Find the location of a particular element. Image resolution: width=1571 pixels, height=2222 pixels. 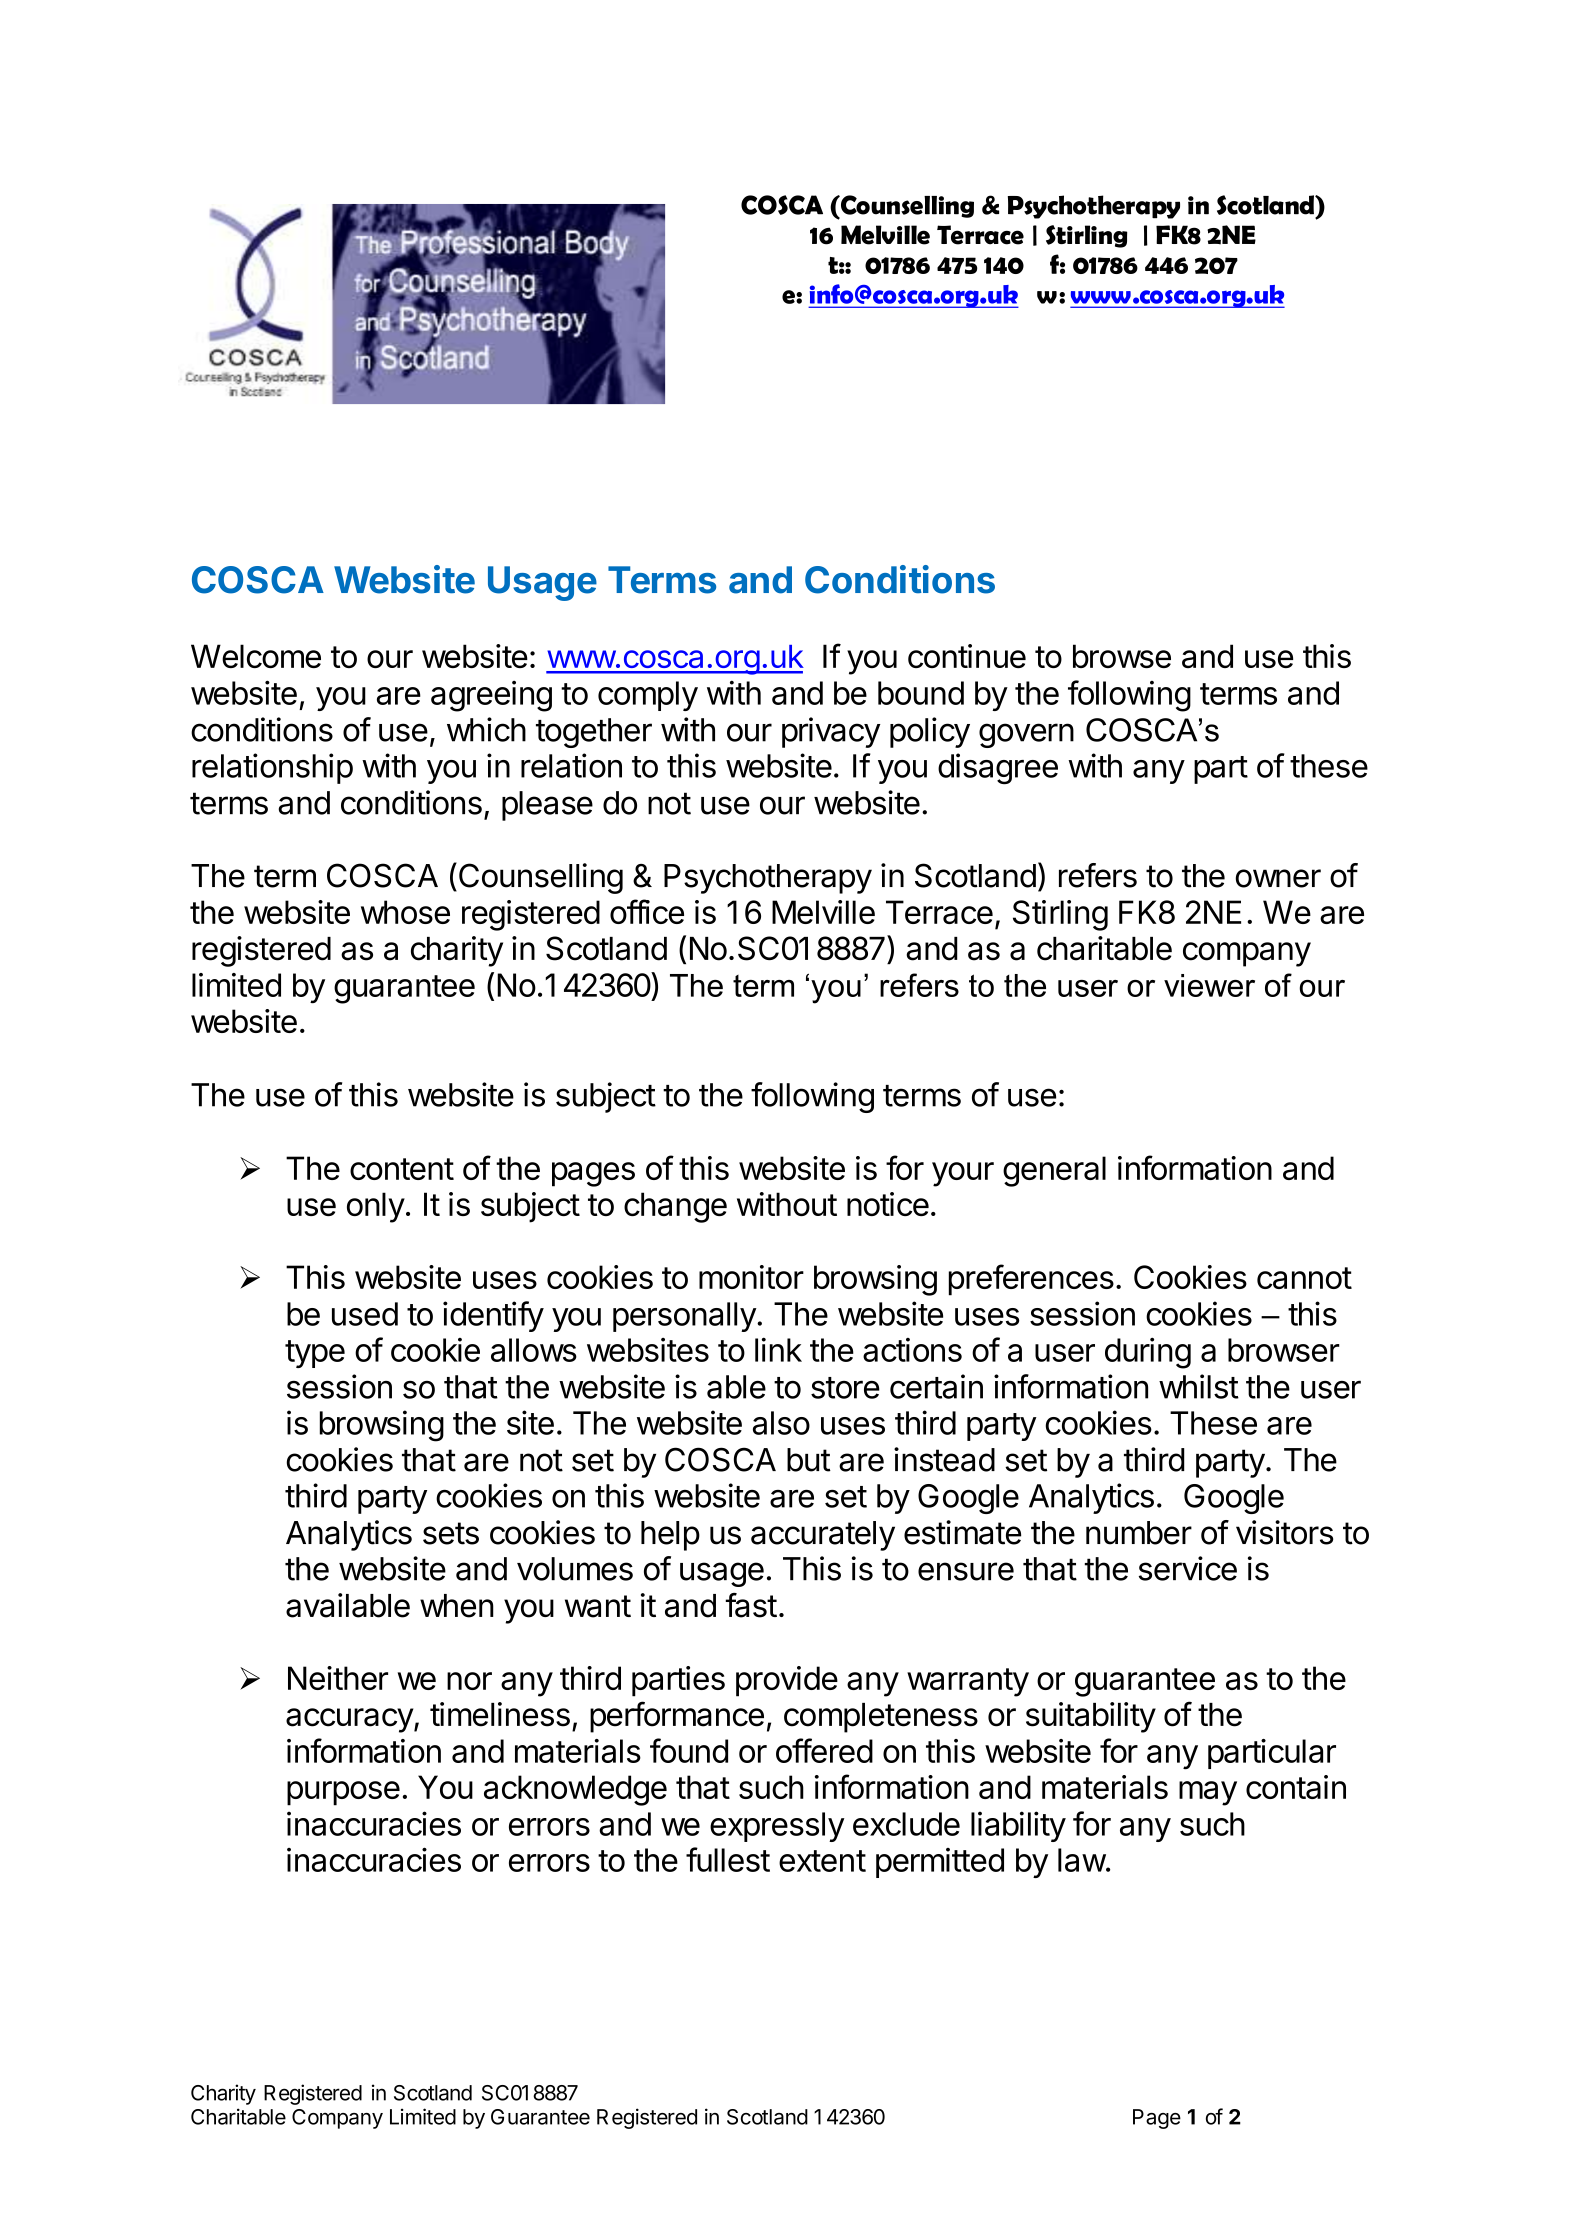

privacy is located at coordinates (831, 732).
